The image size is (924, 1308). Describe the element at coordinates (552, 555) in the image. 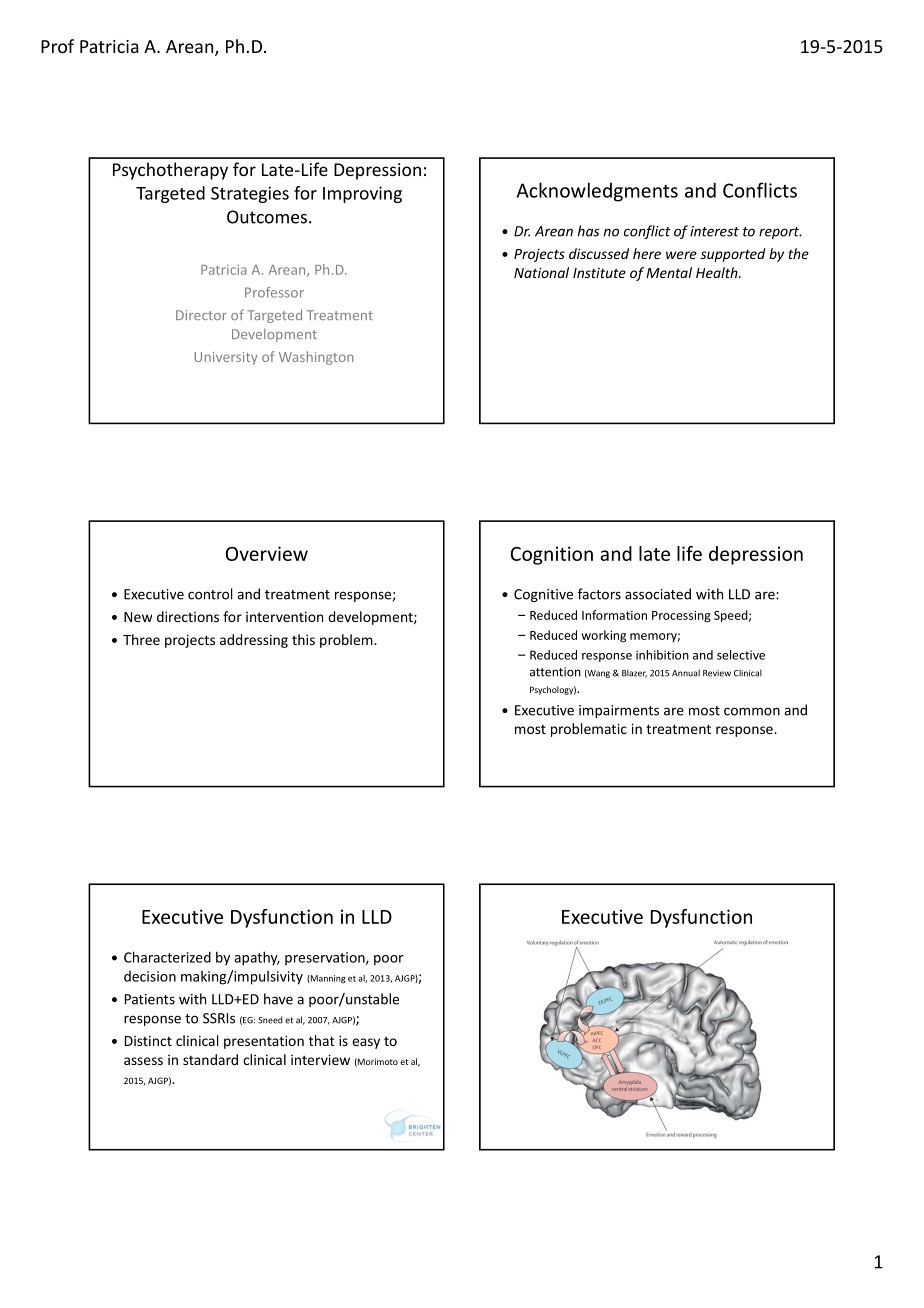

I see `Cognition` at that location.
